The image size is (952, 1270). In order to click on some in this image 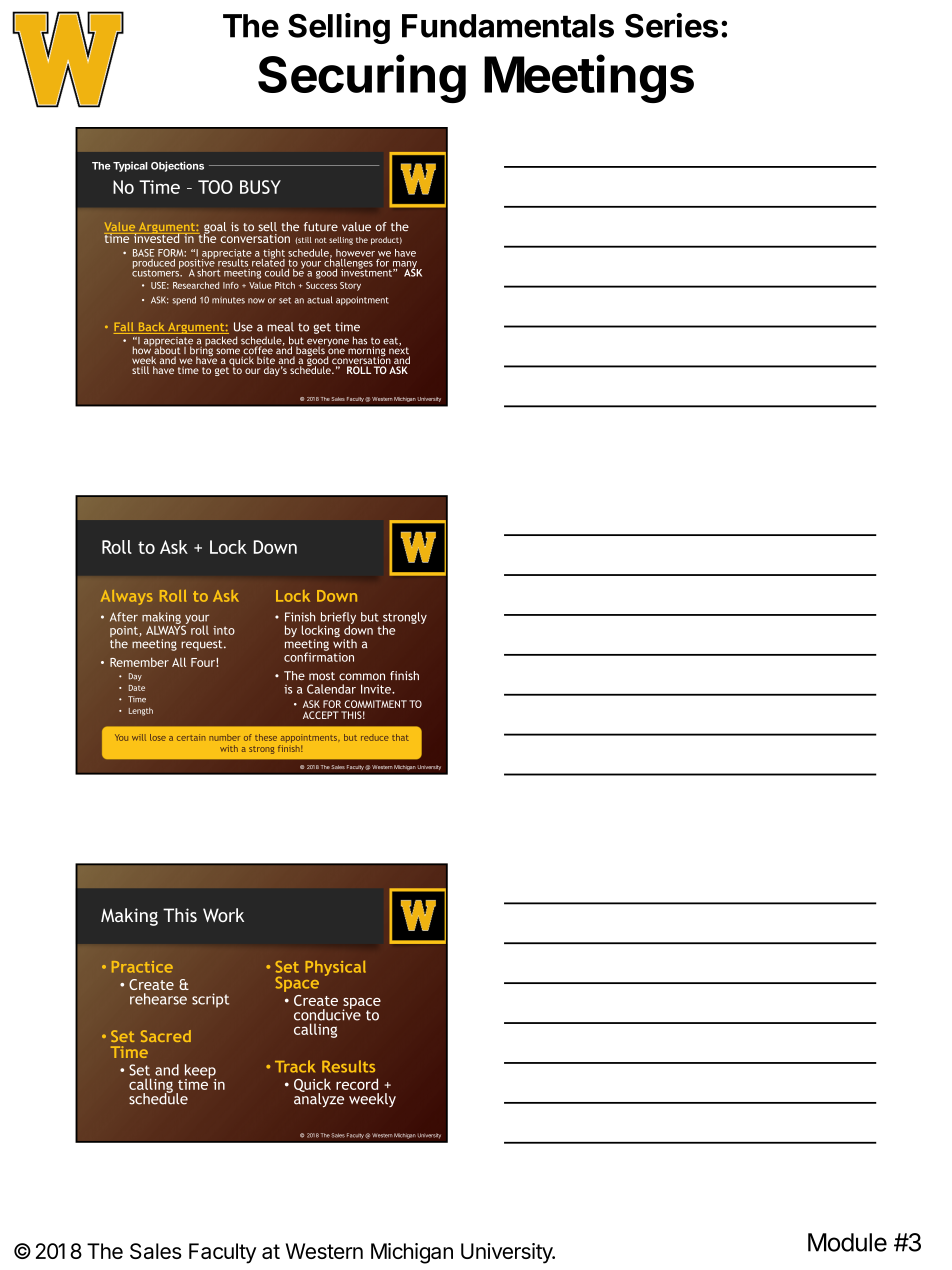, I will do `click(228, 351)`.
